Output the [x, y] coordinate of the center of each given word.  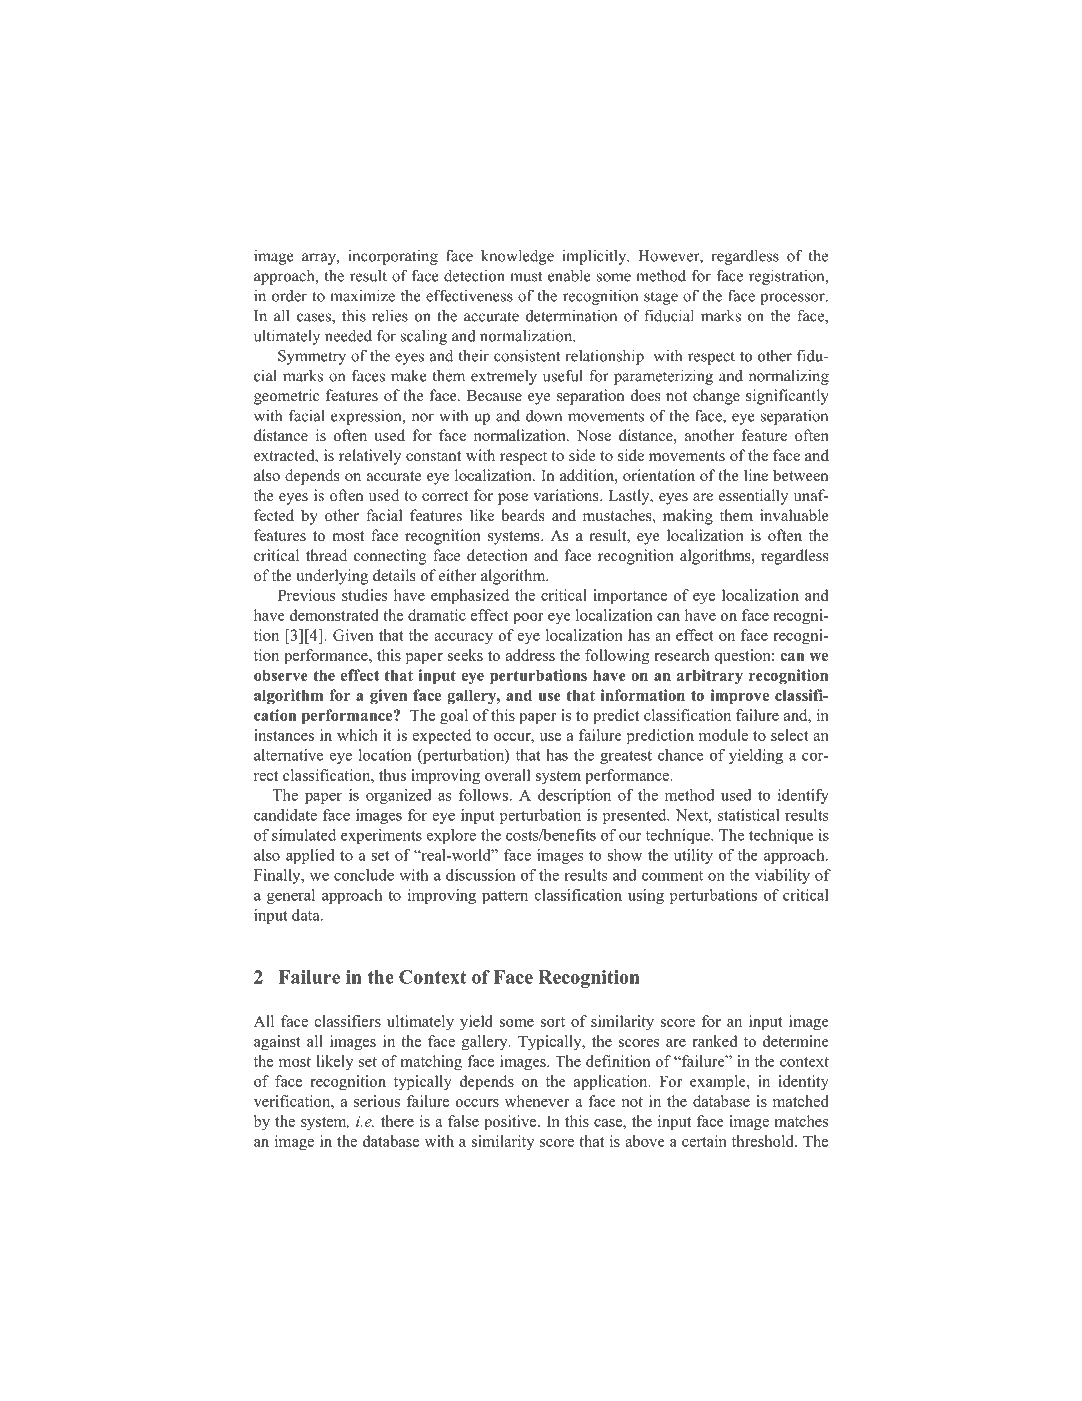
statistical [749, 815]
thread [326, 555]
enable [569, 275]
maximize [362, 295]
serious [377, 1101]
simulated [304, 835]
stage [661, 298]
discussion [480, 875]
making [688, 517]
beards [522, 515]
